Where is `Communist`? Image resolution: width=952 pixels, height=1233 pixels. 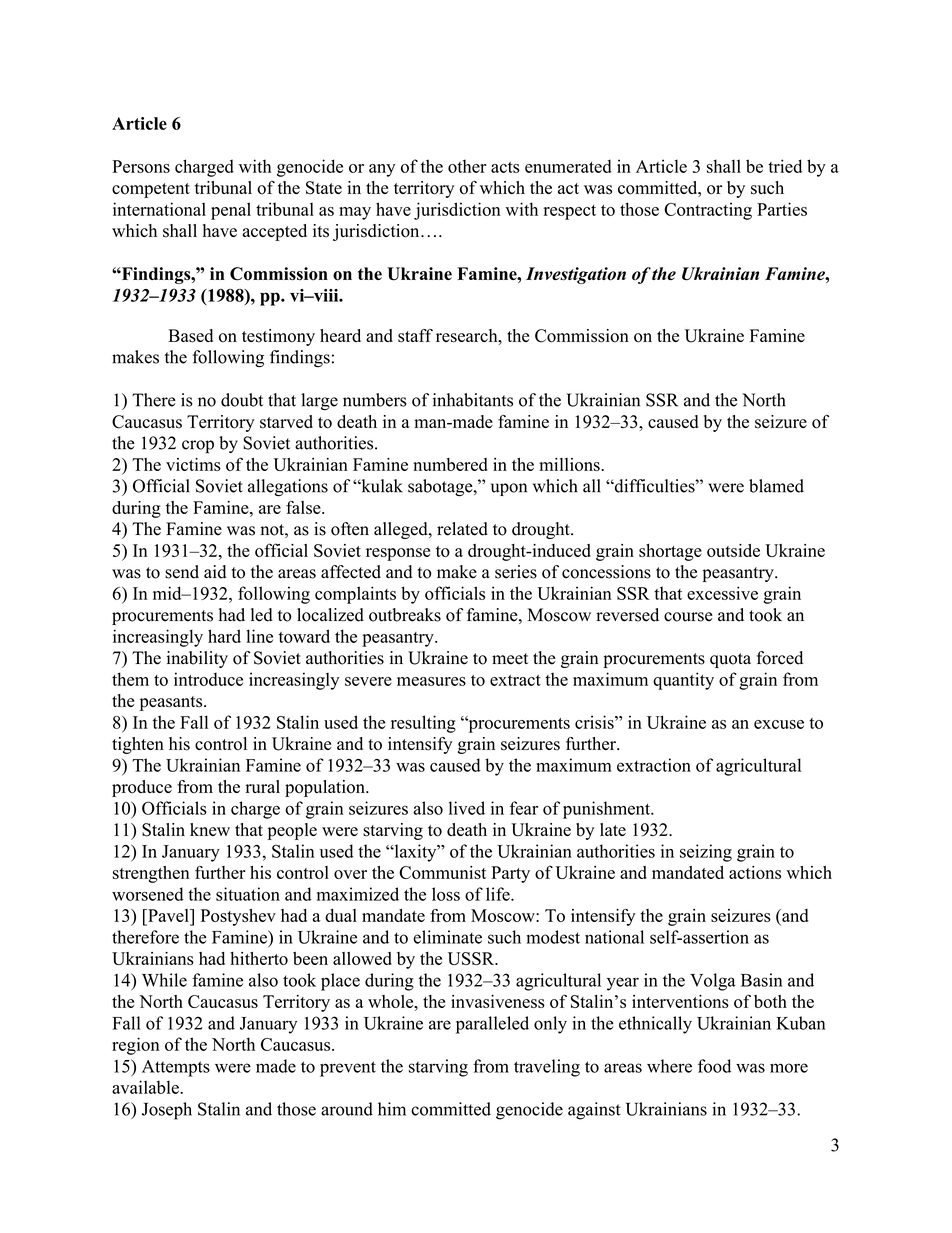
Communist is located at coordinates (442, 872).
